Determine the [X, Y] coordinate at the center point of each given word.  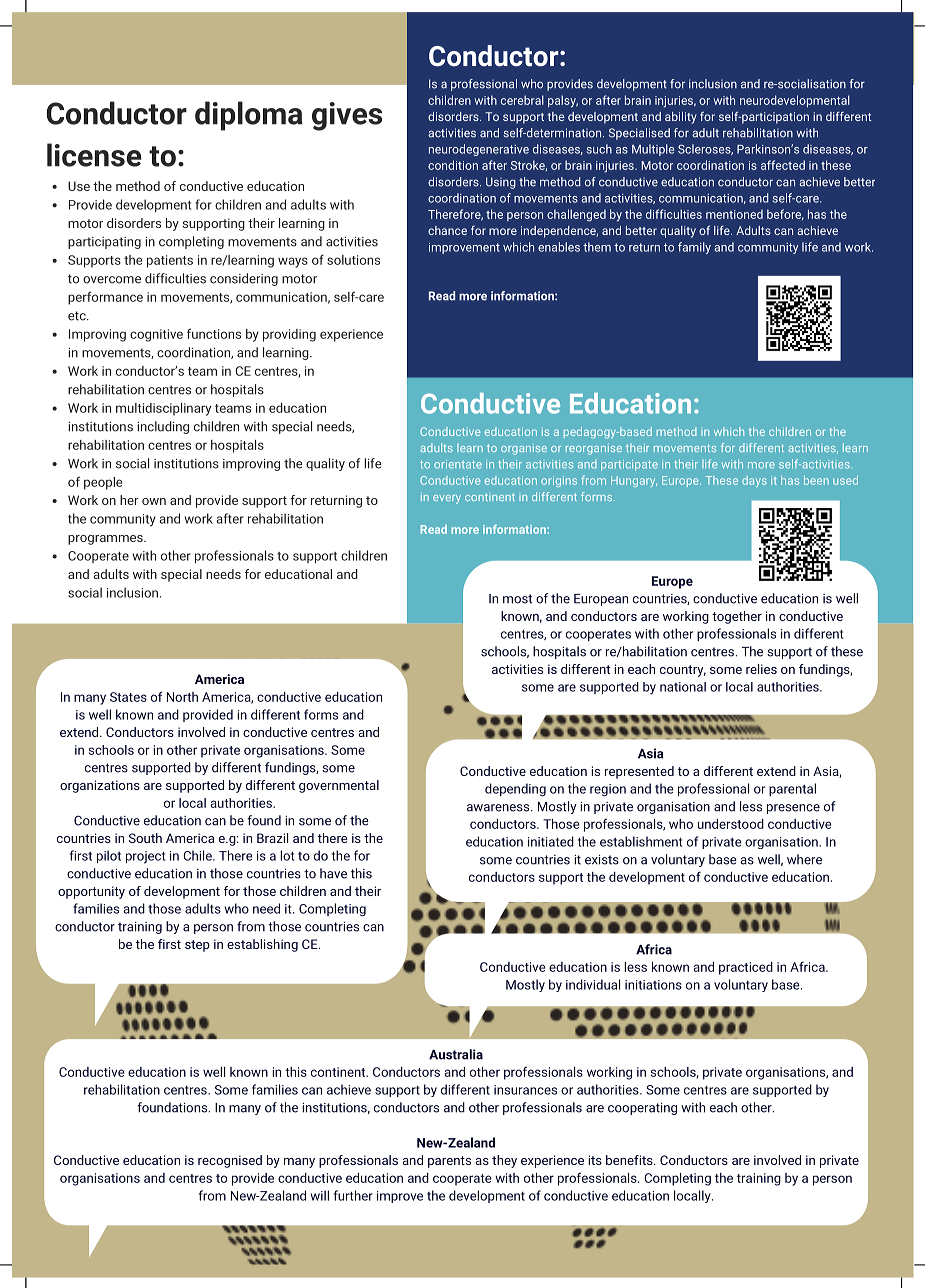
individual [593, 984]
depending [515, 790]
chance [447, 230]
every [447, 499]
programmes [106, 540]
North [182, 697]
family [694, 248]
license [94, 155]
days [754, 481]
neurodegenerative [479, 150]
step [197, 946]
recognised [230, 1161]
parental [792, 789]
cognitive [156, 335]
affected [783, 165]
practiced [746, 968]
